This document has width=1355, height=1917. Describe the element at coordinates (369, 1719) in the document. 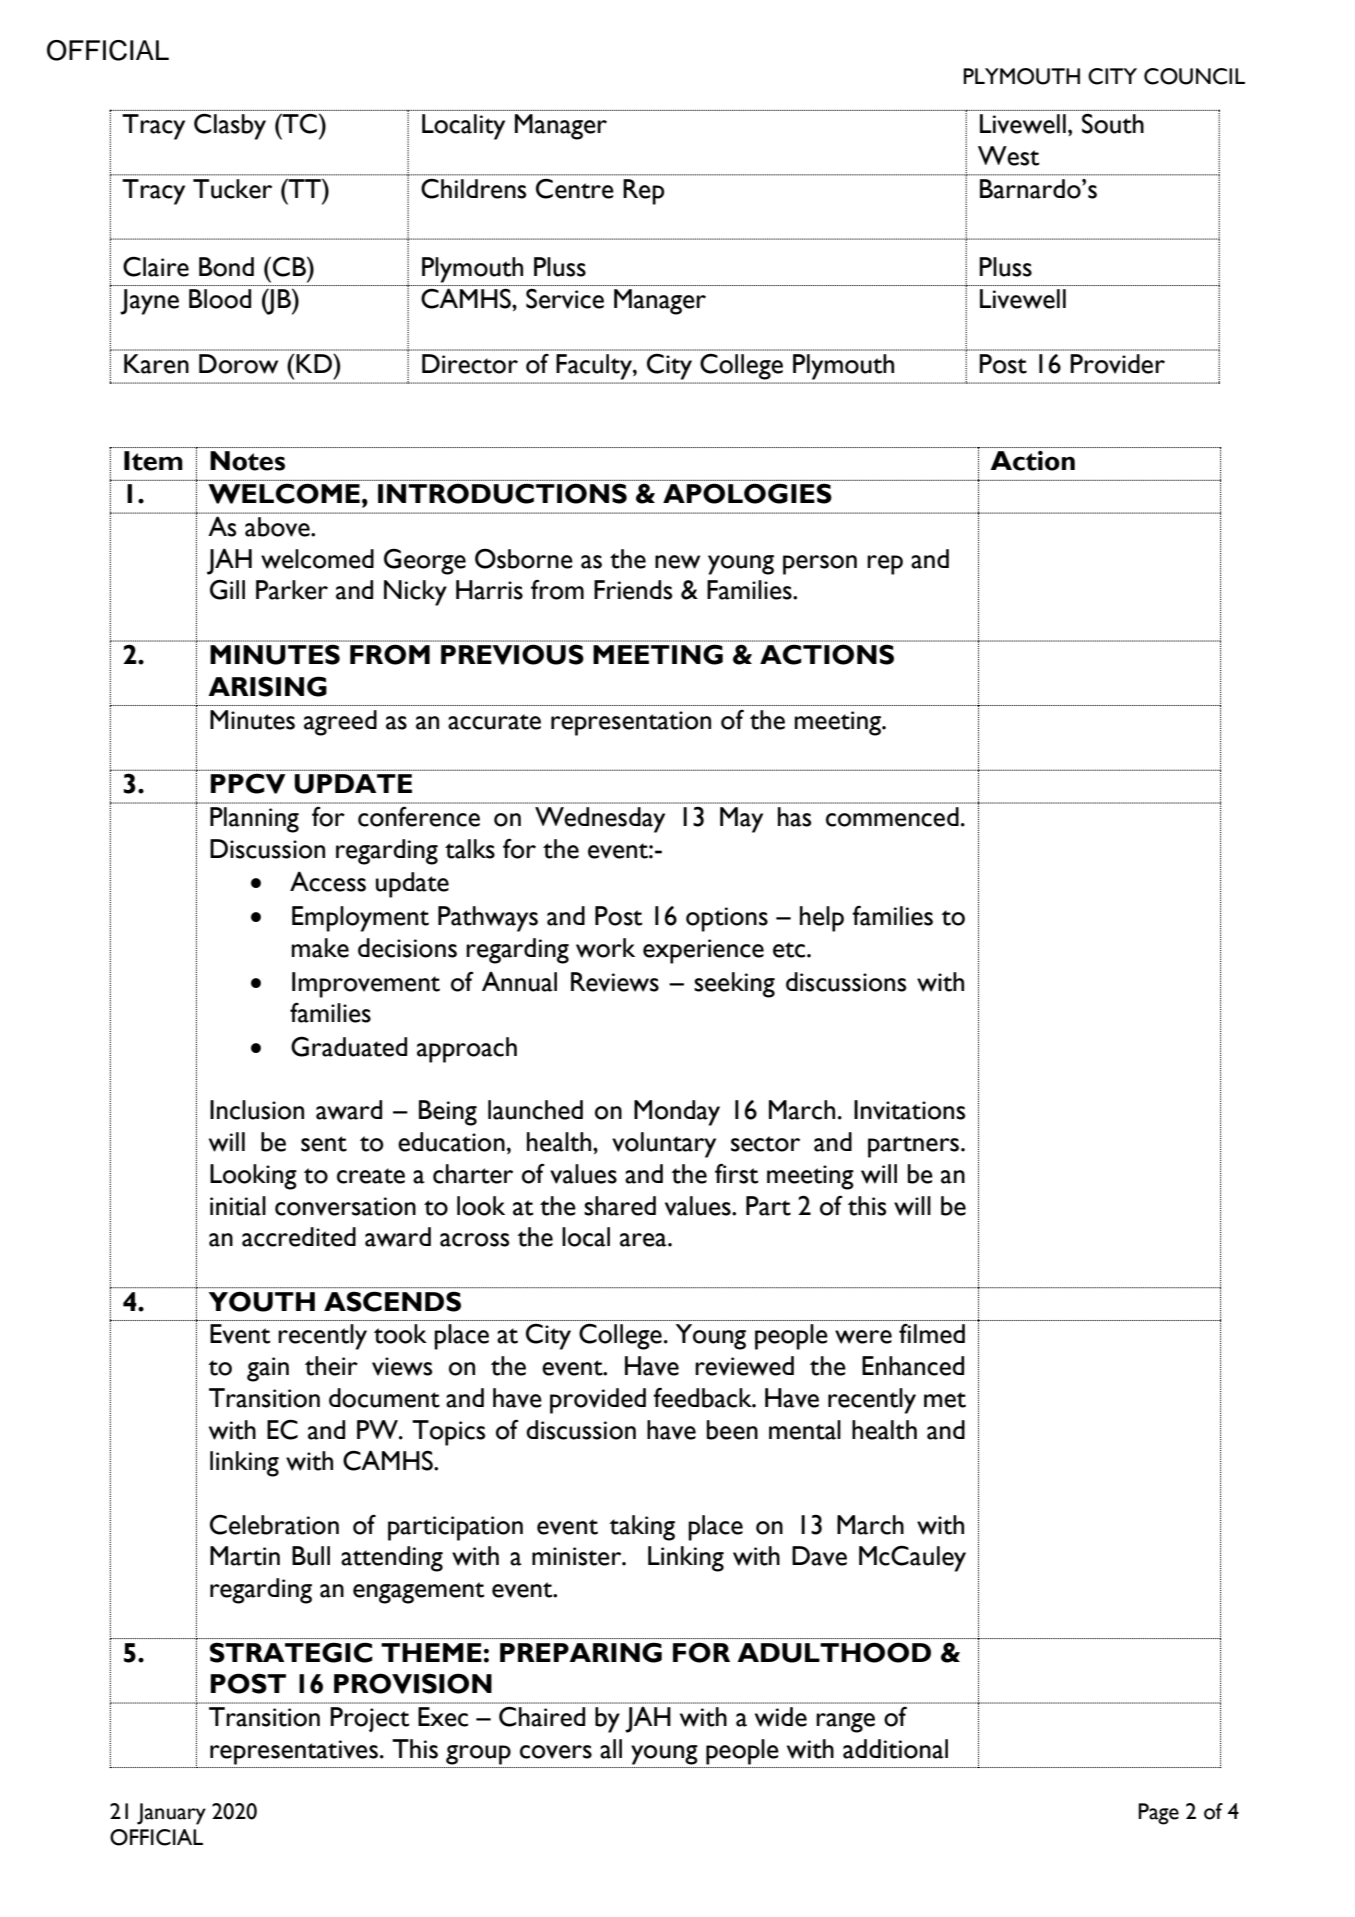

I see `Project` at that location.
